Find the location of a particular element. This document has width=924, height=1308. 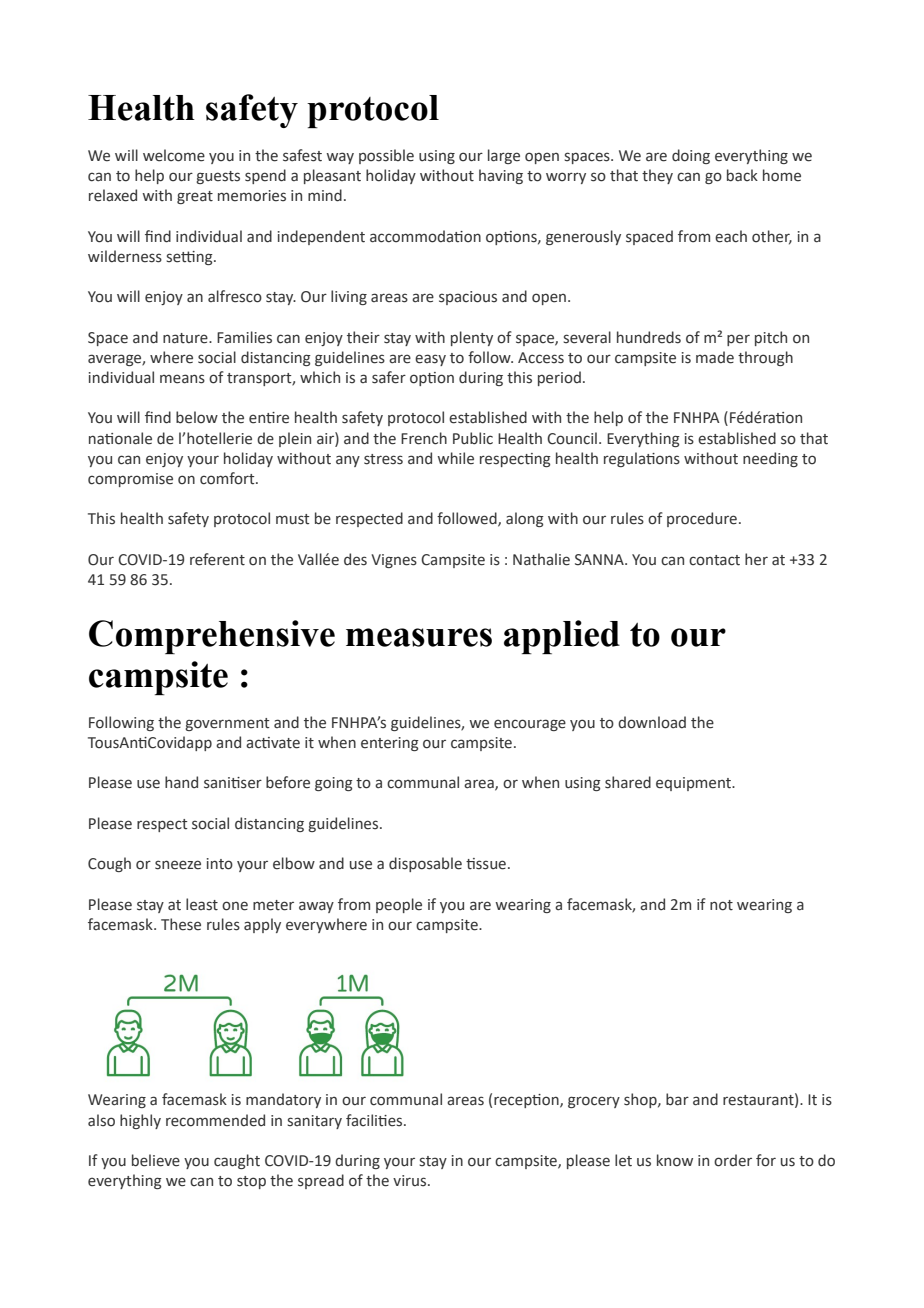

download is located at coordinates (652, 722).
